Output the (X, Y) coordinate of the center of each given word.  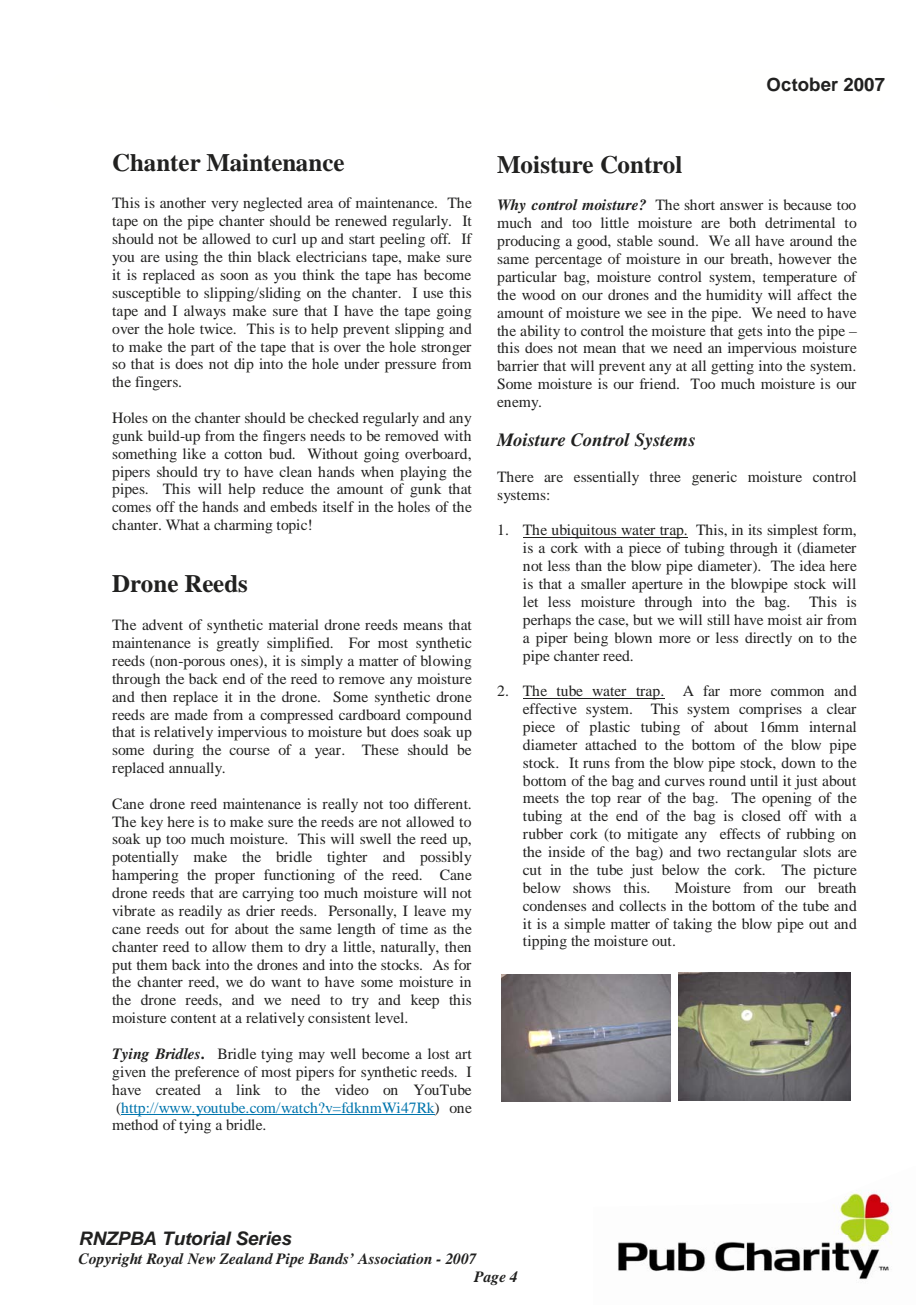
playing (423, 473)
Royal (165, 1260)
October (802, 84)
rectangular (762, 853)
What (182, 524)
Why (512, 206)
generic (714, 478)
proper (235, 878)
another (183, 202)
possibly (446, 858)
